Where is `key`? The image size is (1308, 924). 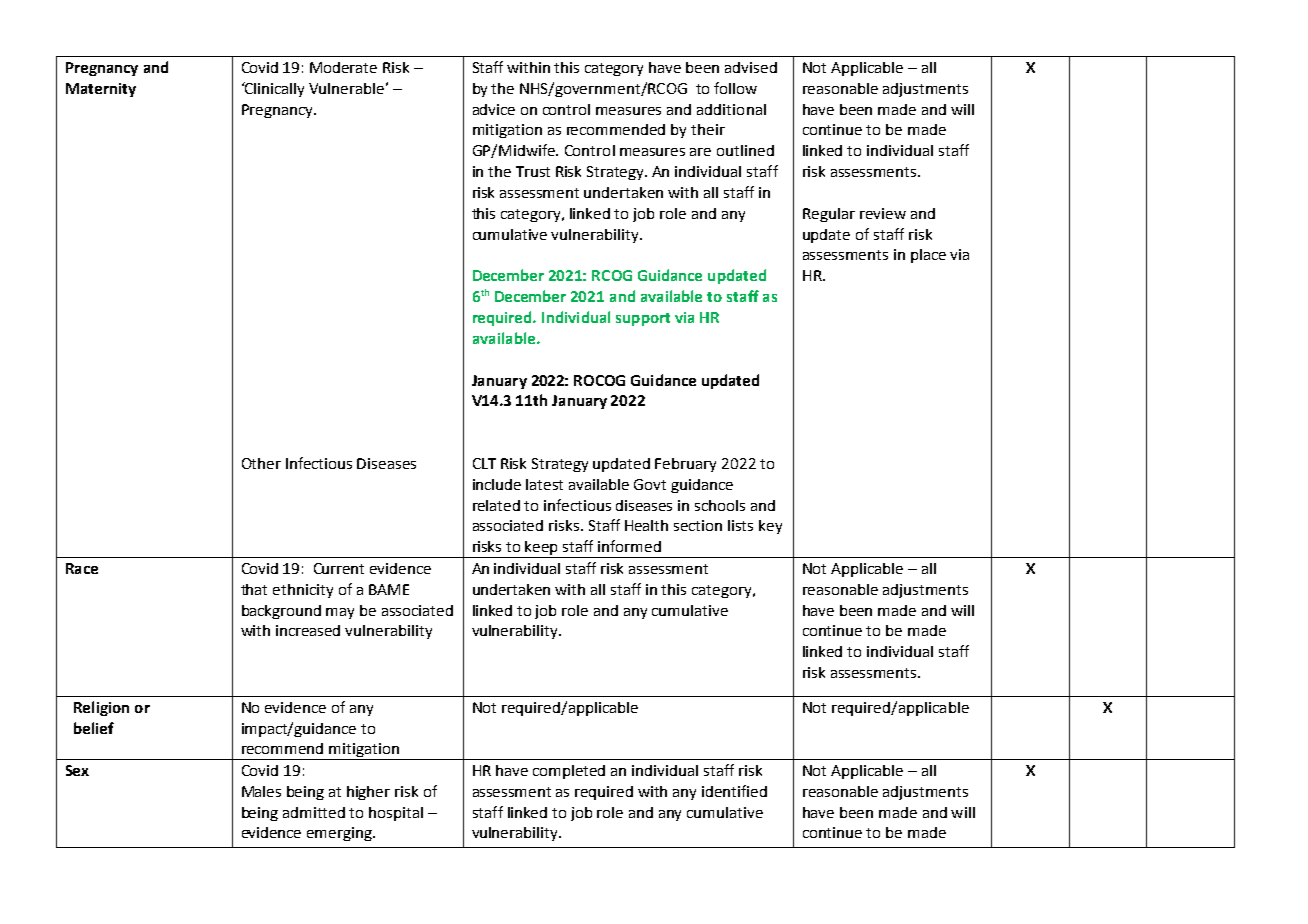 key is located at coordinates (770, 527).
